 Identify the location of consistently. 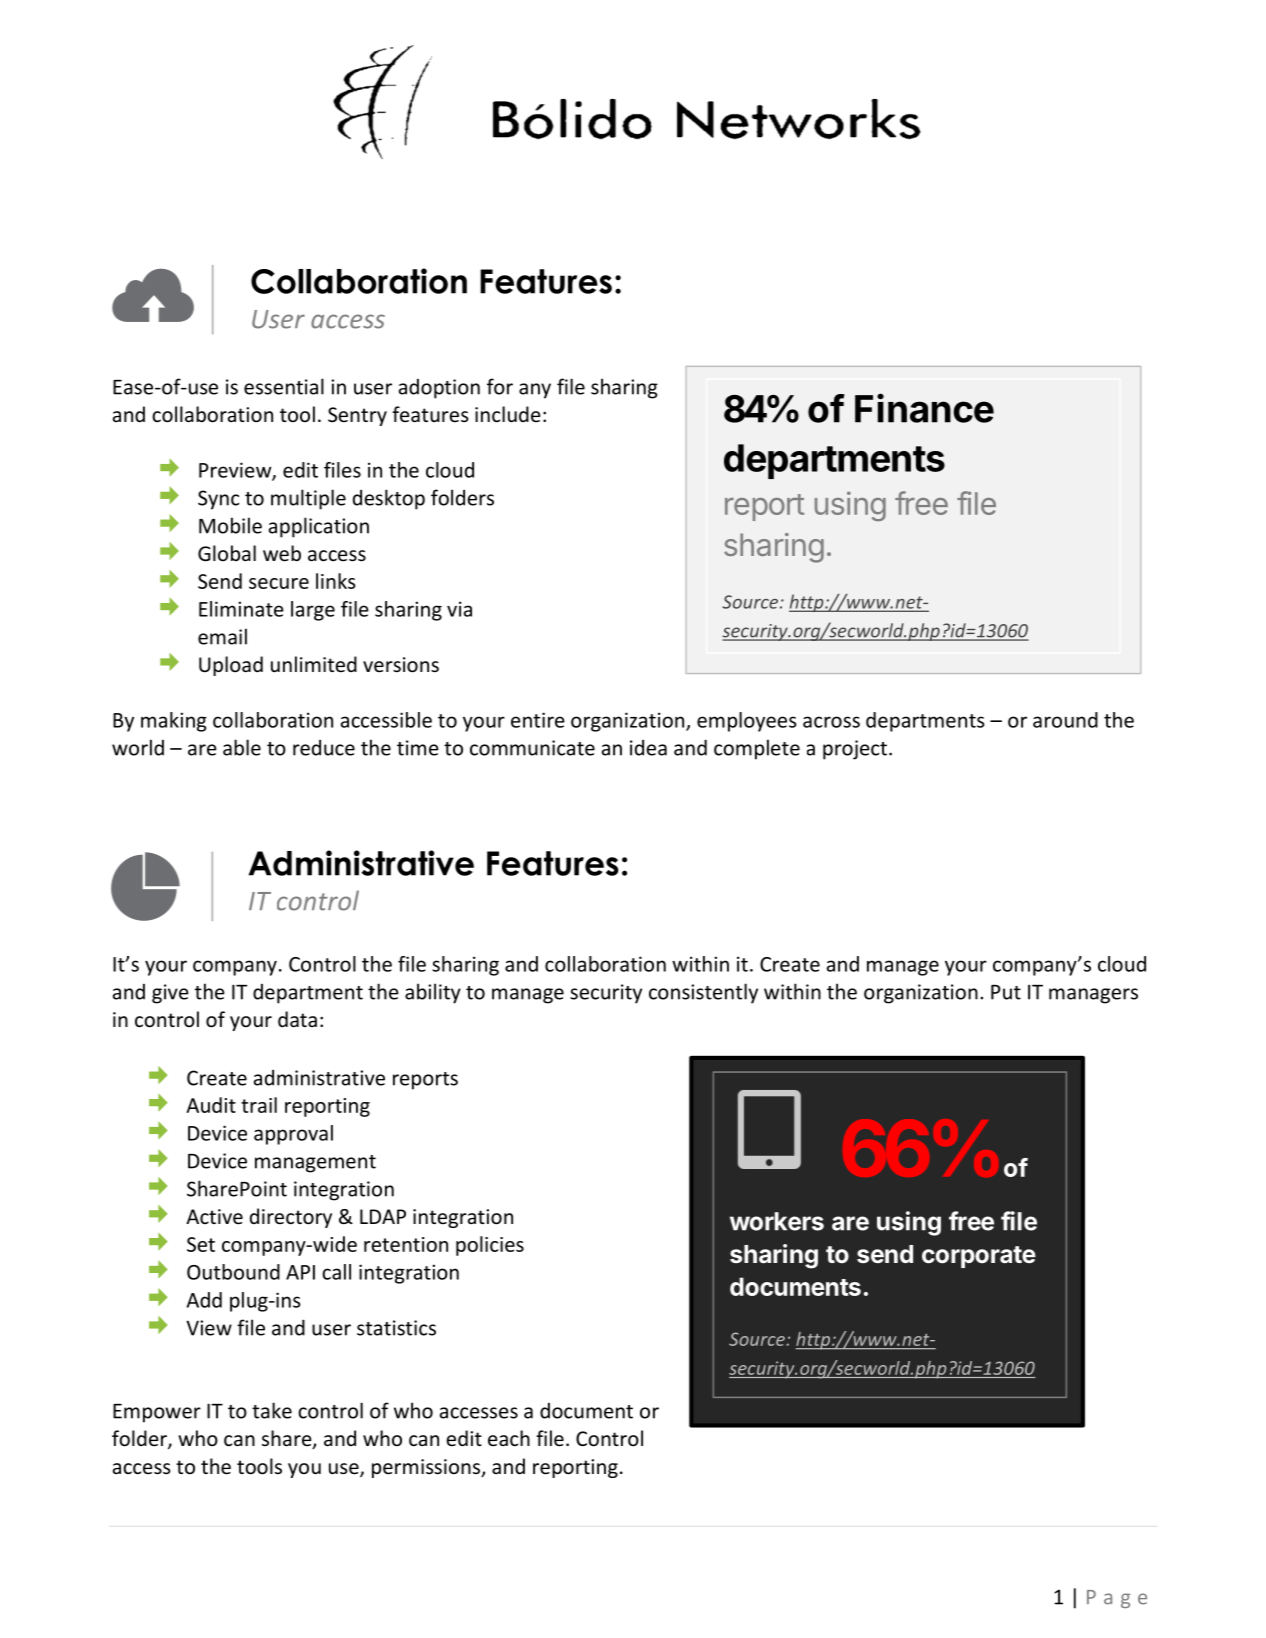
(703, 993).
